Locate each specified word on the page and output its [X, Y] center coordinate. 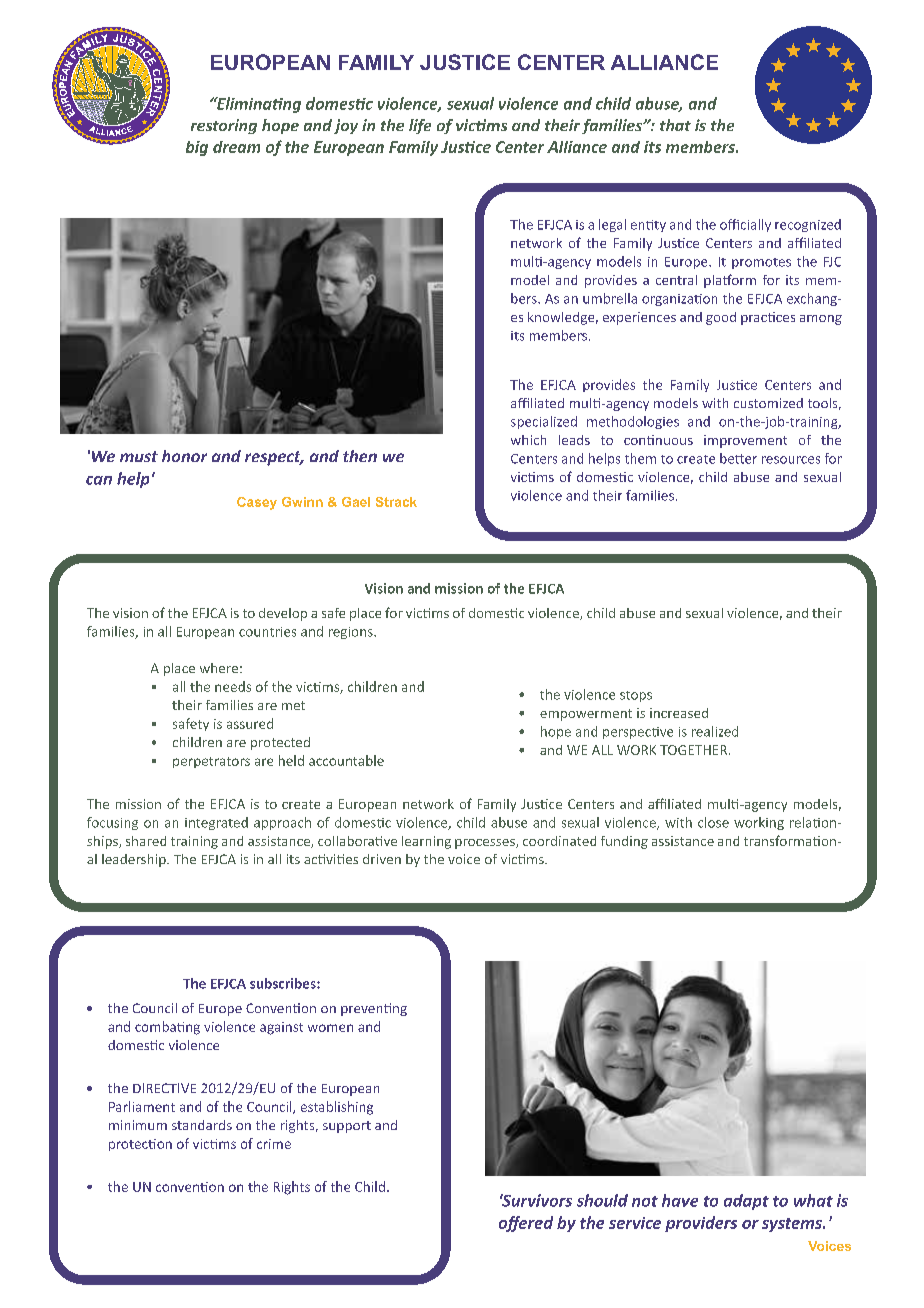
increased [679, 713]
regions [352, 633]
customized [768, 403]
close [713, 822]
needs [233, 686]
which [528, 440]
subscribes [284, 983]
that [675, 125]
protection [140, 1145]
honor [184, 456]
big [197, 148]
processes [486, 844]
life [420, 126]
